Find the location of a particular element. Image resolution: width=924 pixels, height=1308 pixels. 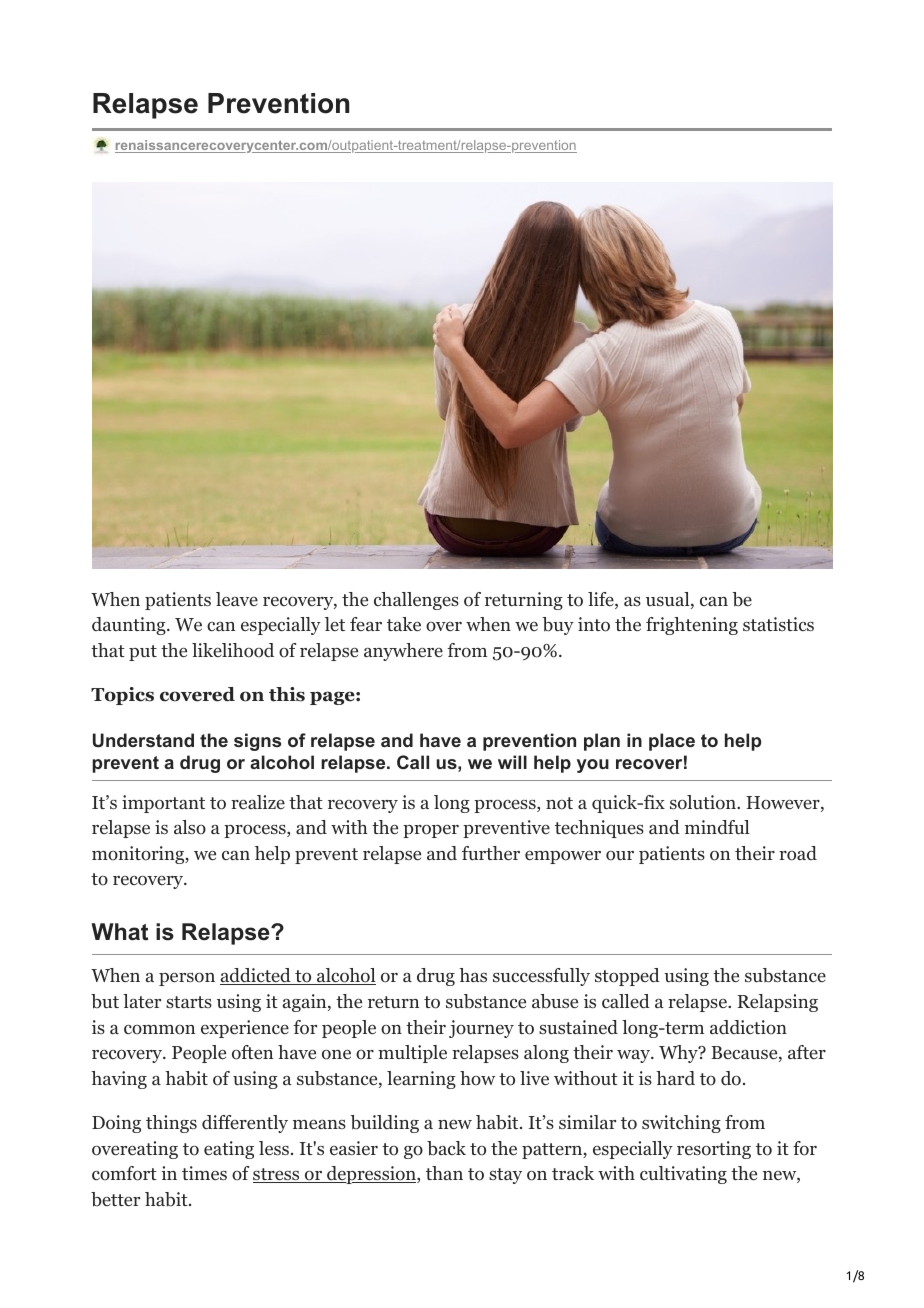

challenges is located at coordinates (416, 601).
